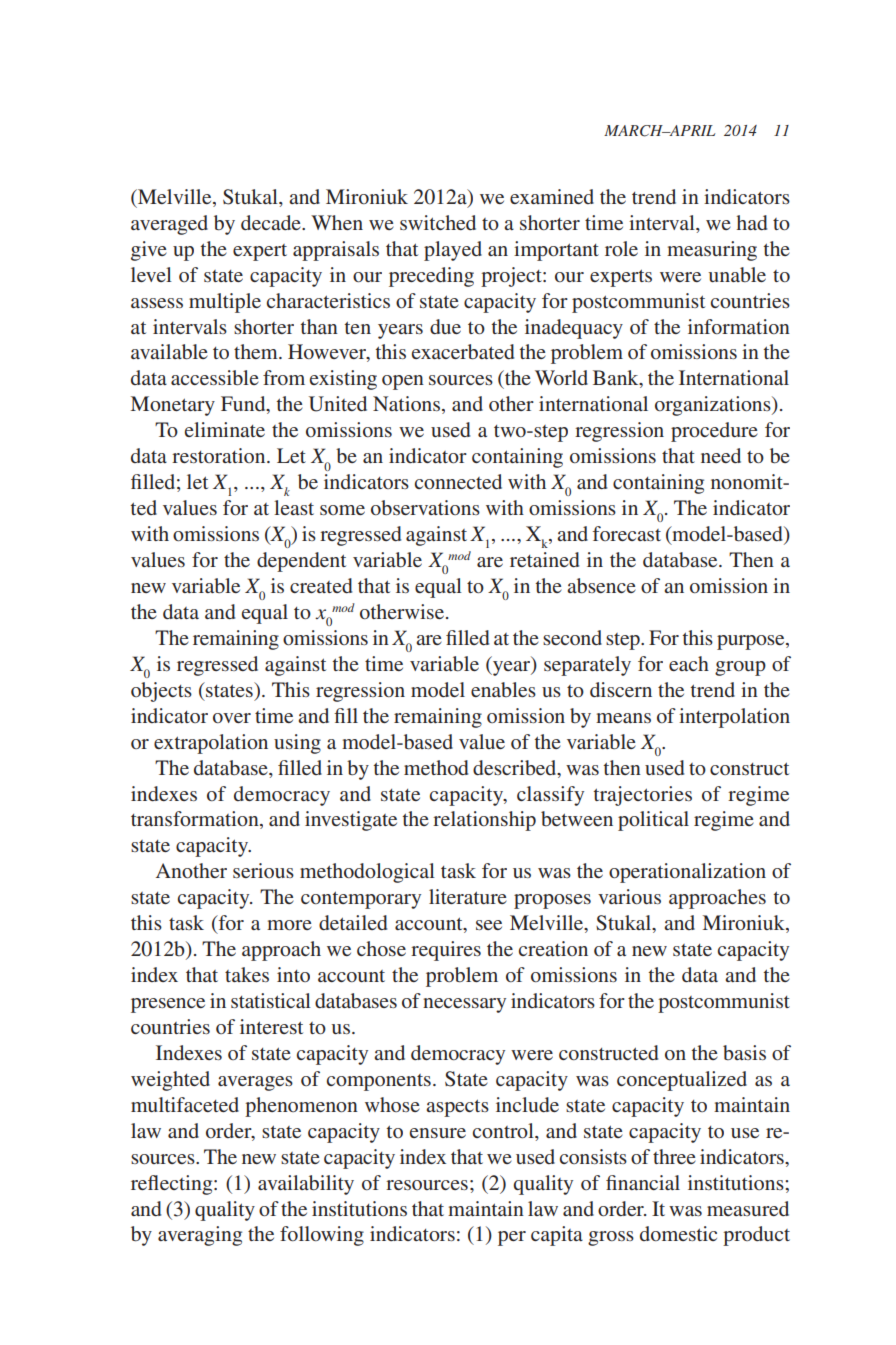 This screenshot has height=1345, width=896. What do you see at coordinates (232, 718) in the screenshot?
I see `over` at bounding box center [232, 718].
